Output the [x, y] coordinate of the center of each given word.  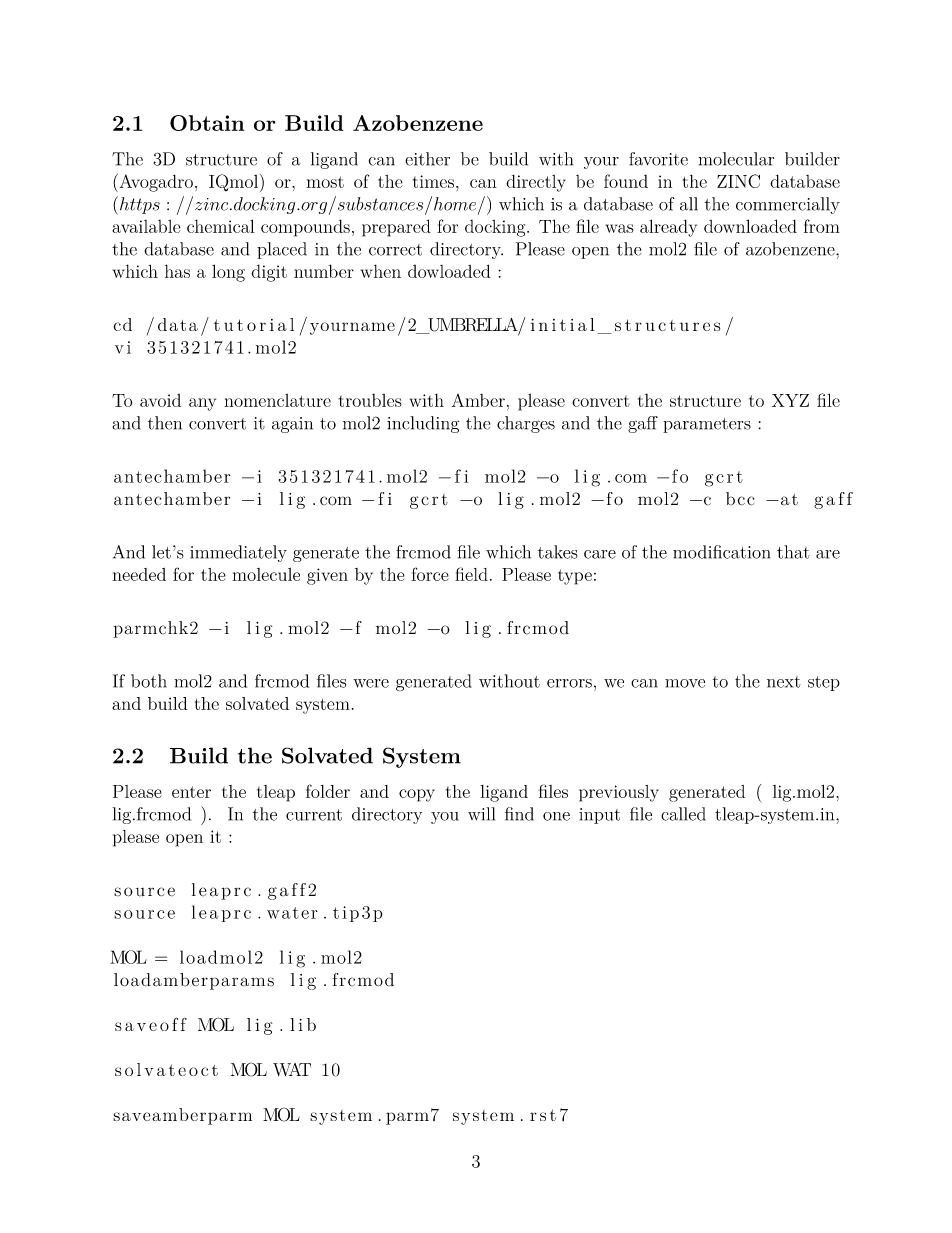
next [784, 682]
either [427, 159]
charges [526, 424]
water [292, 913]
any [202, 404]
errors [569, 683]
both [149, 681]
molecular [736, 159]
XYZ [790, 400]
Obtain [207, 123]
